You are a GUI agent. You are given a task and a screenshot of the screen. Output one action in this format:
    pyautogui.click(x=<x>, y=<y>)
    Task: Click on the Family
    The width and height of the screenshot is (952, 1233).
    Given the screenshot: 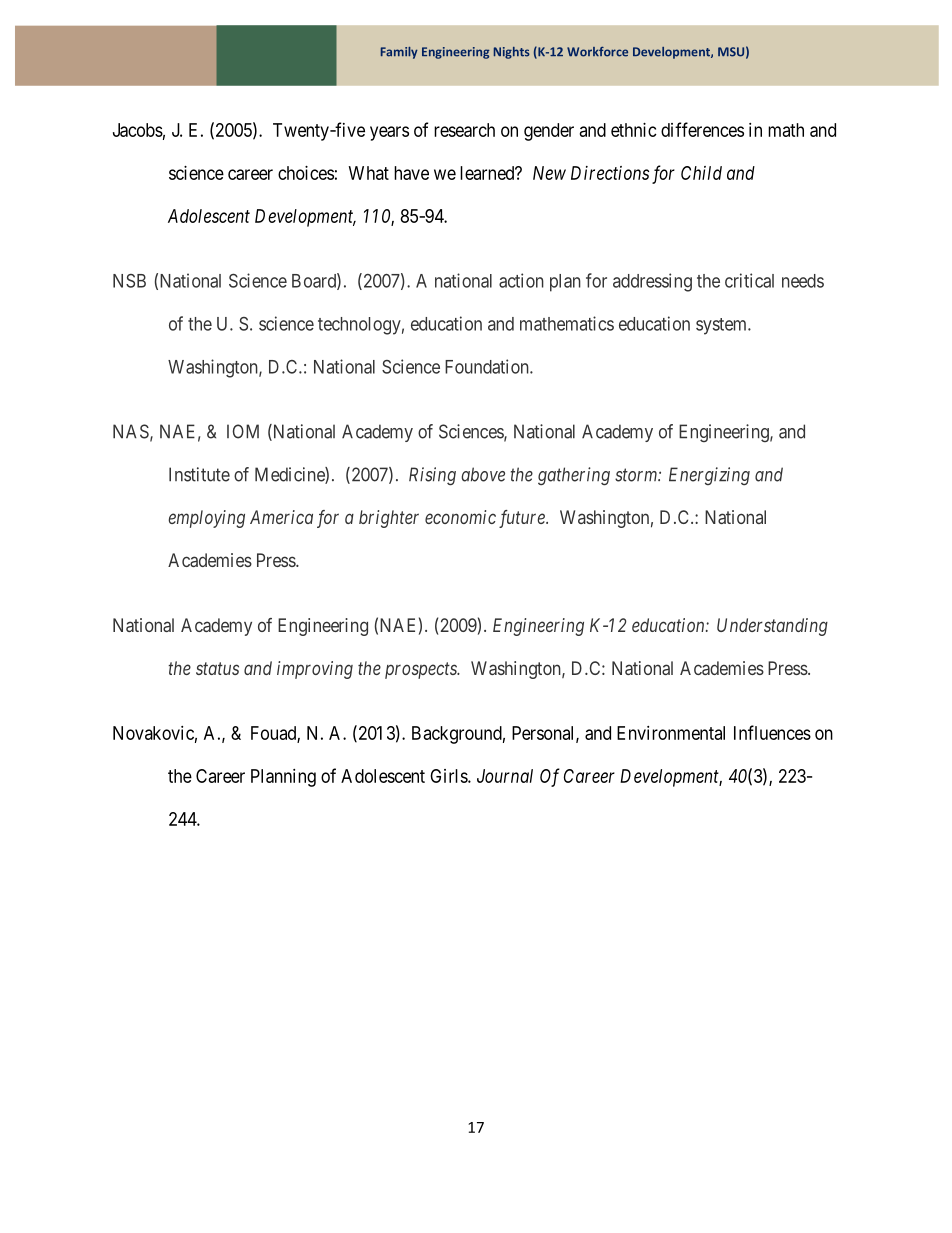 What is the action you would take?
    pyautogui.click(x=399, y=53)
